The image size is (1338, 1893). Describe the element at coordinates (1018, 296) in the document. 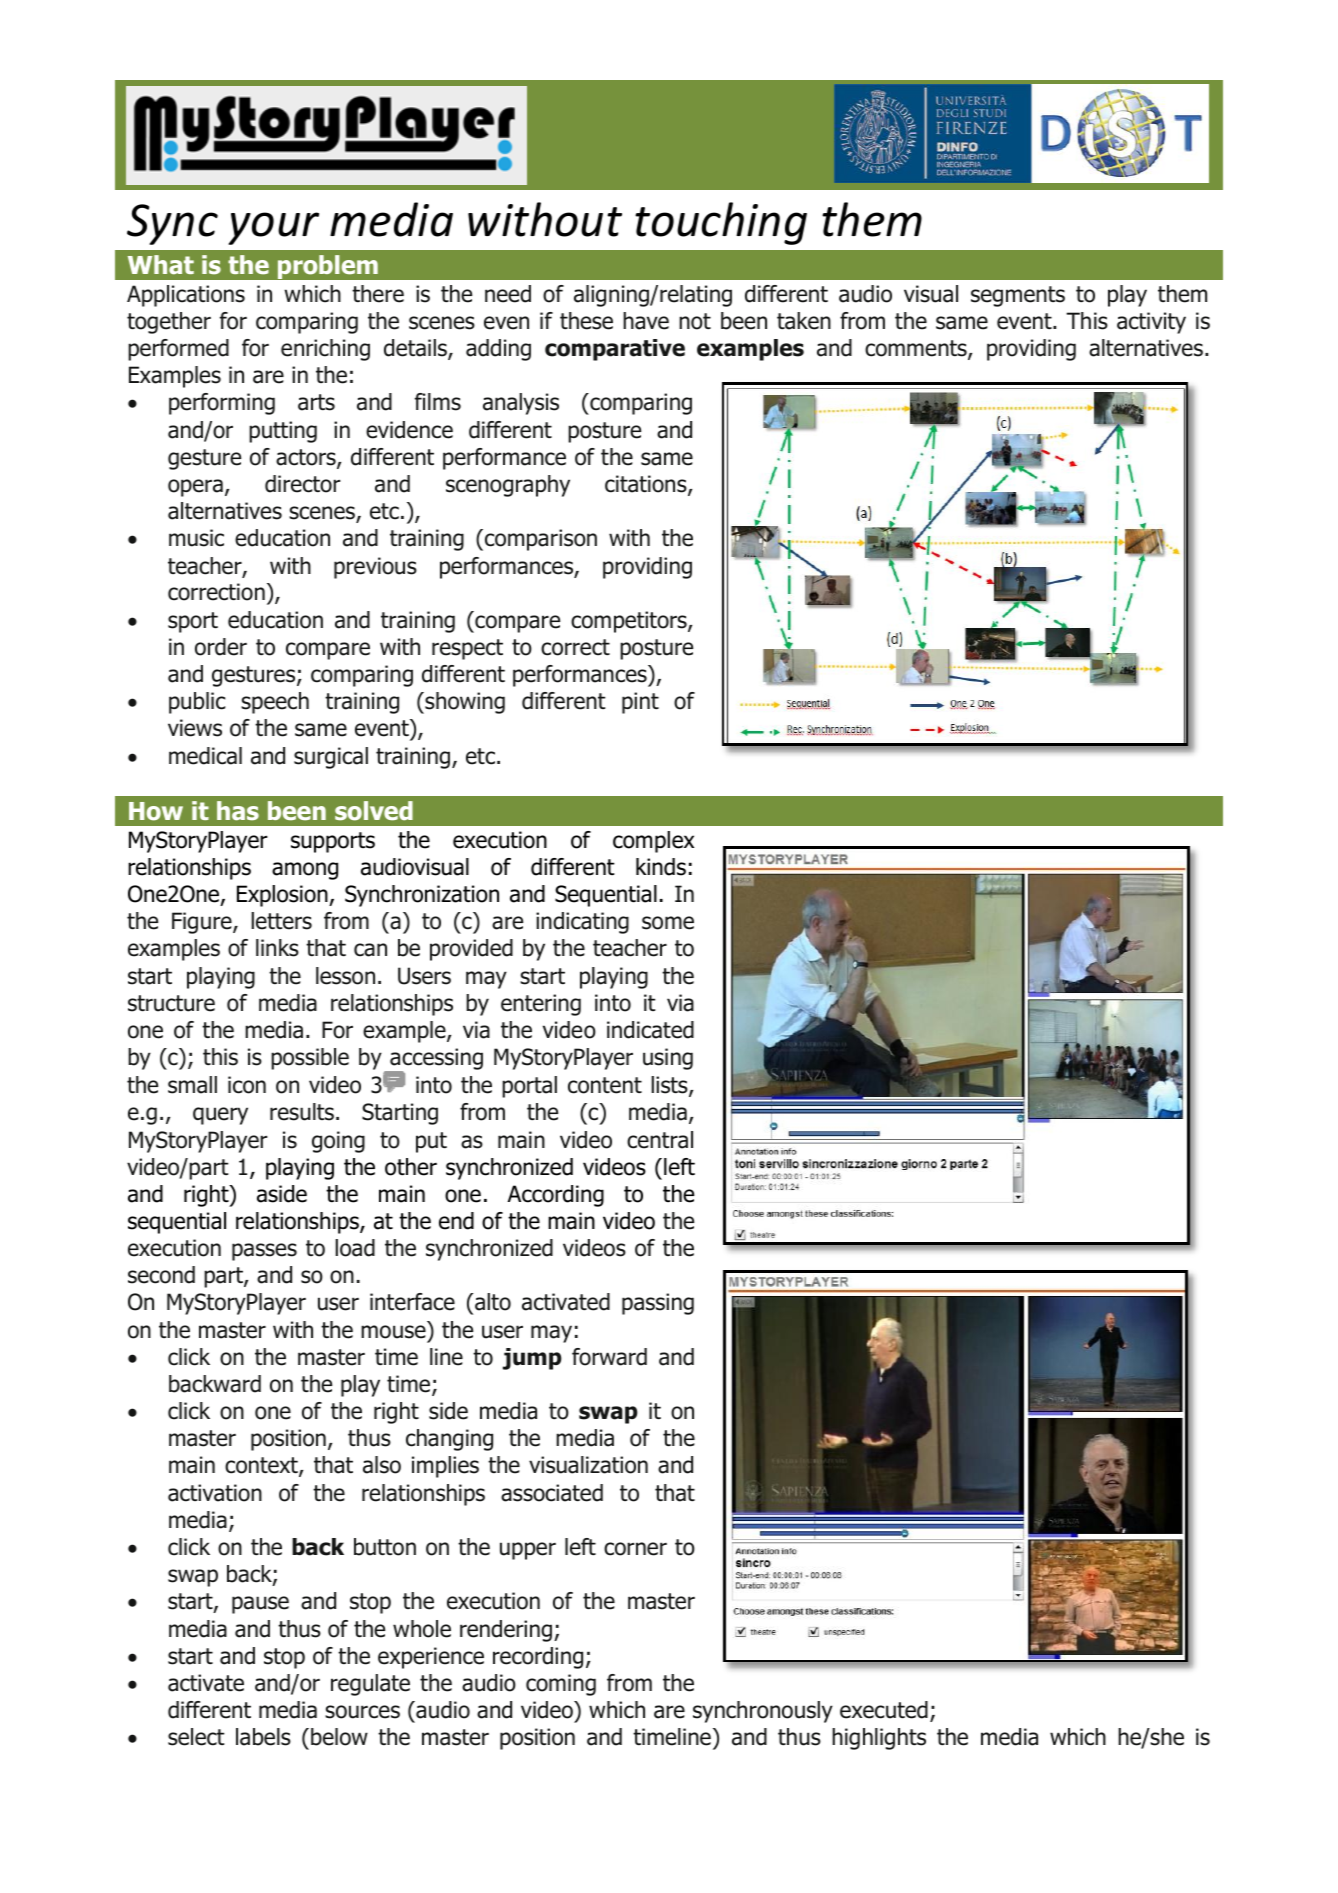

I see `segments` at that location.
